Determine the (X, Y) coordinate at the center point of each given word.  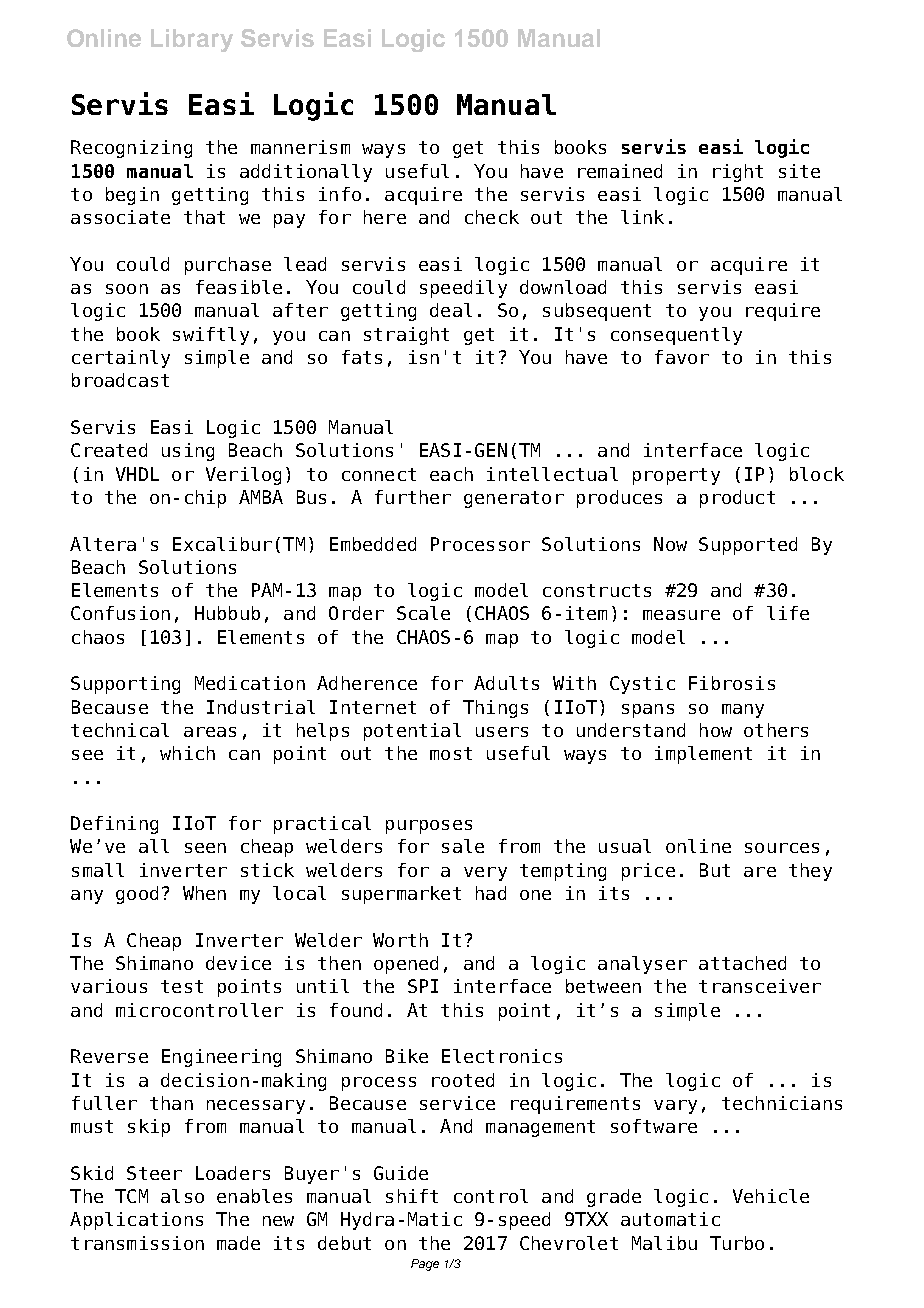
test (182, 986)
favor (682, 357)
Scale (423, 613)
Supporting (125, 685)
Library (192, 40)
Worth (400, 940)
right (738, 173)
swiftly (211, 336)
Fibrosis (732, 683)
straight (406, 336)
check (492, 217)
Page (425, 1265)
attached (742, 963)
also (182, 1196)
